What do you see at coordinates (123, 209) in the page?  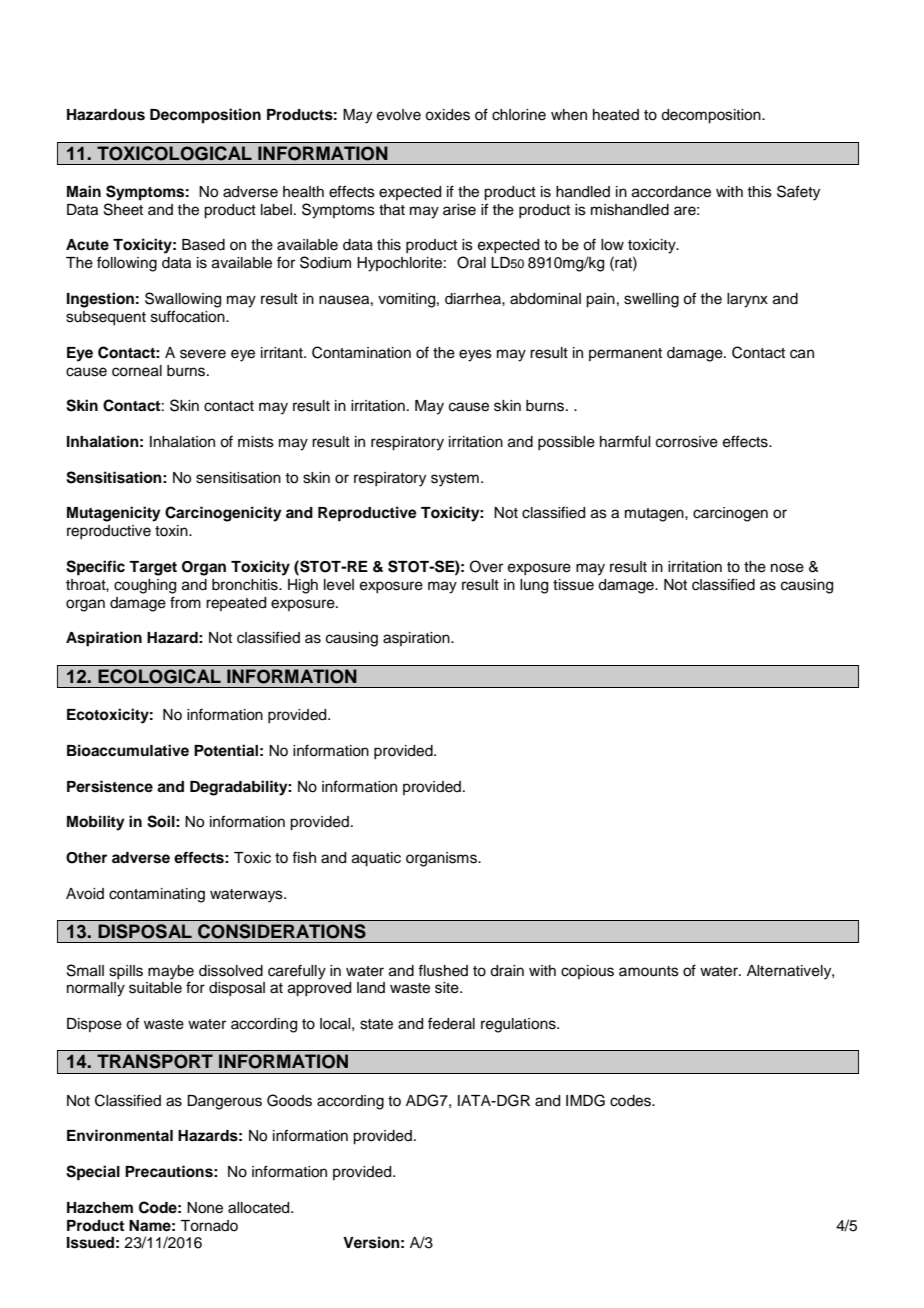 I see `Sheet` at bounding box center [123, 209].
